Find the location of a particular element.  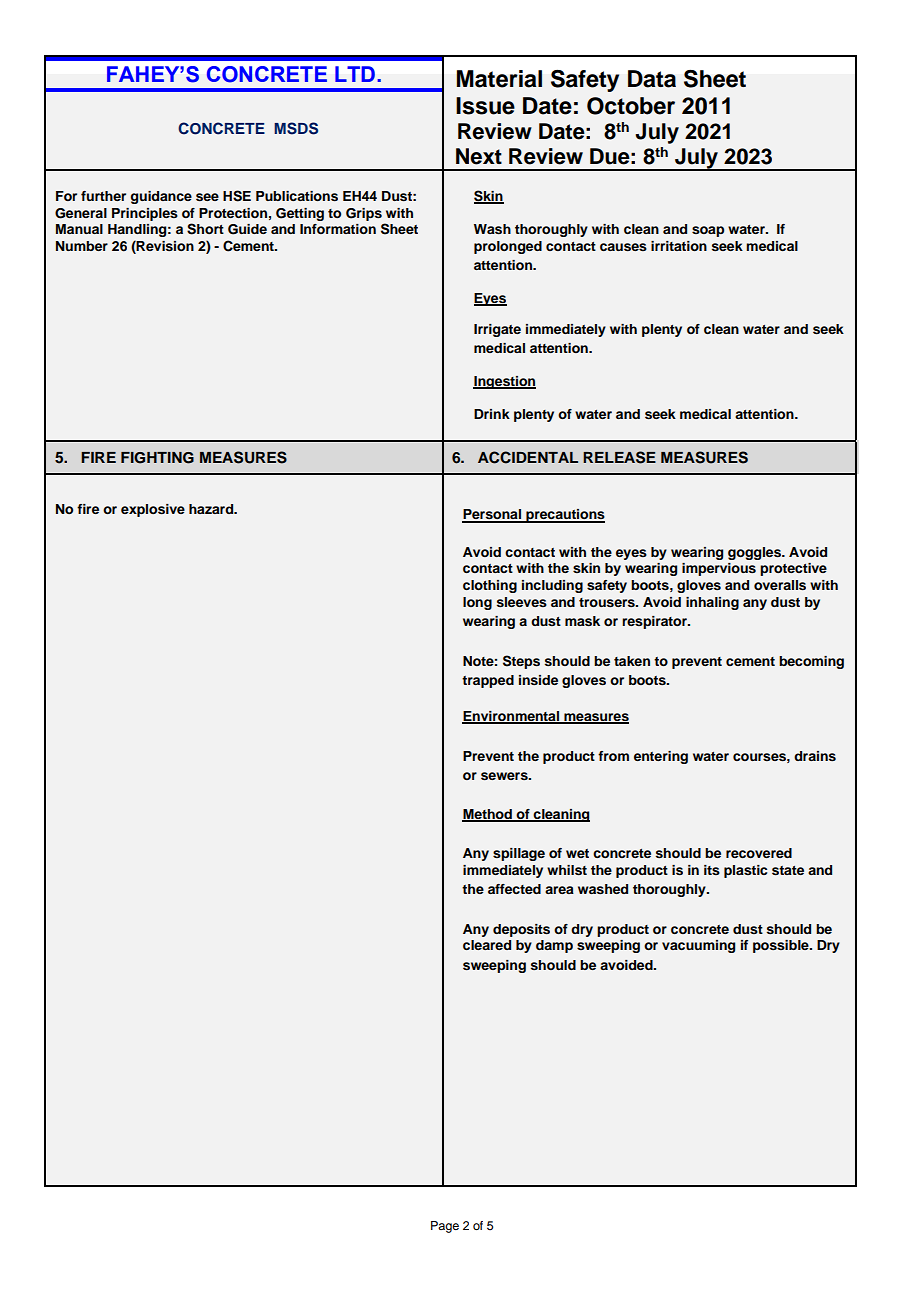

spillage is located at coordinates (519, 854).
